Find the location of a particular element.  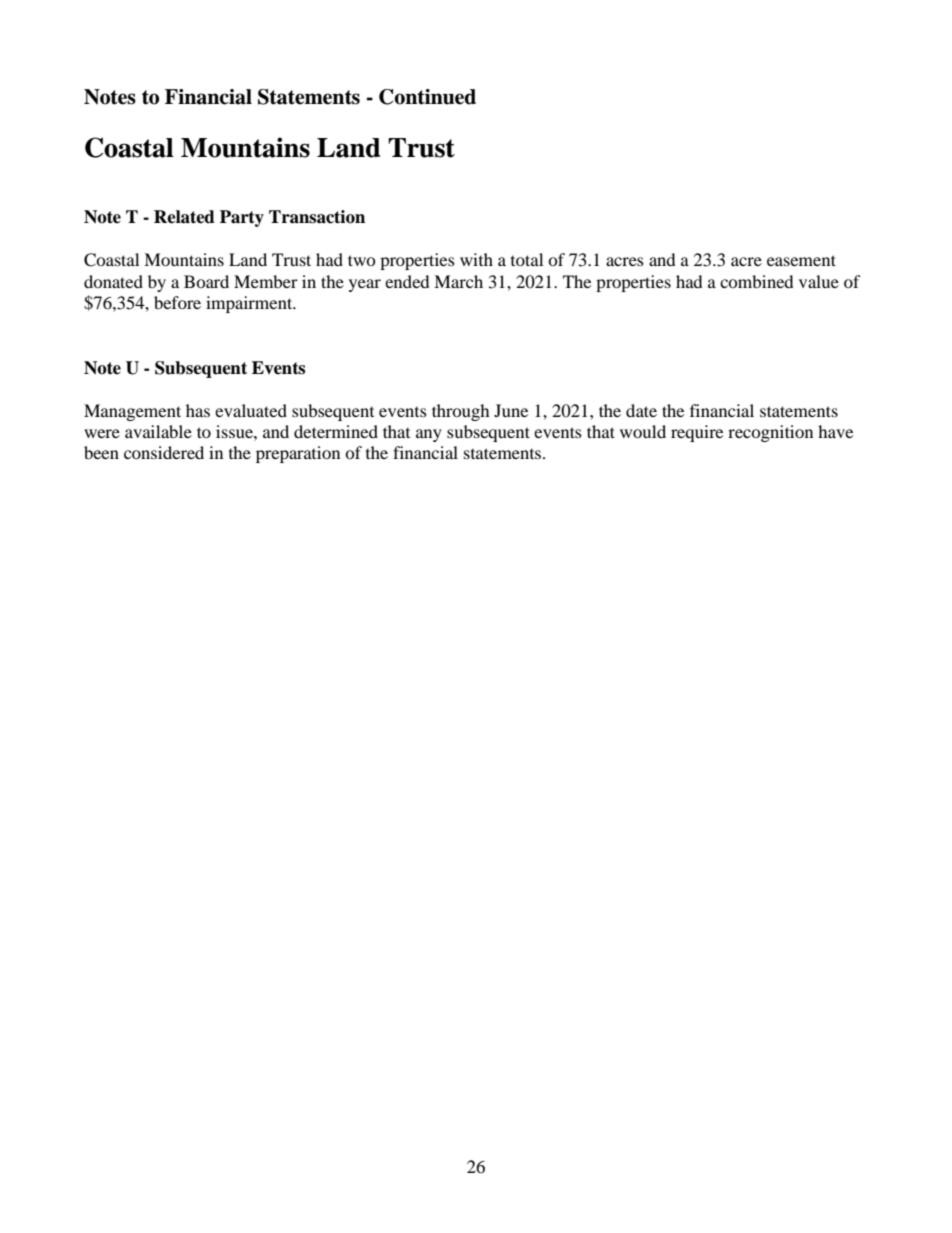

March is located at coordinates (458, 281).
